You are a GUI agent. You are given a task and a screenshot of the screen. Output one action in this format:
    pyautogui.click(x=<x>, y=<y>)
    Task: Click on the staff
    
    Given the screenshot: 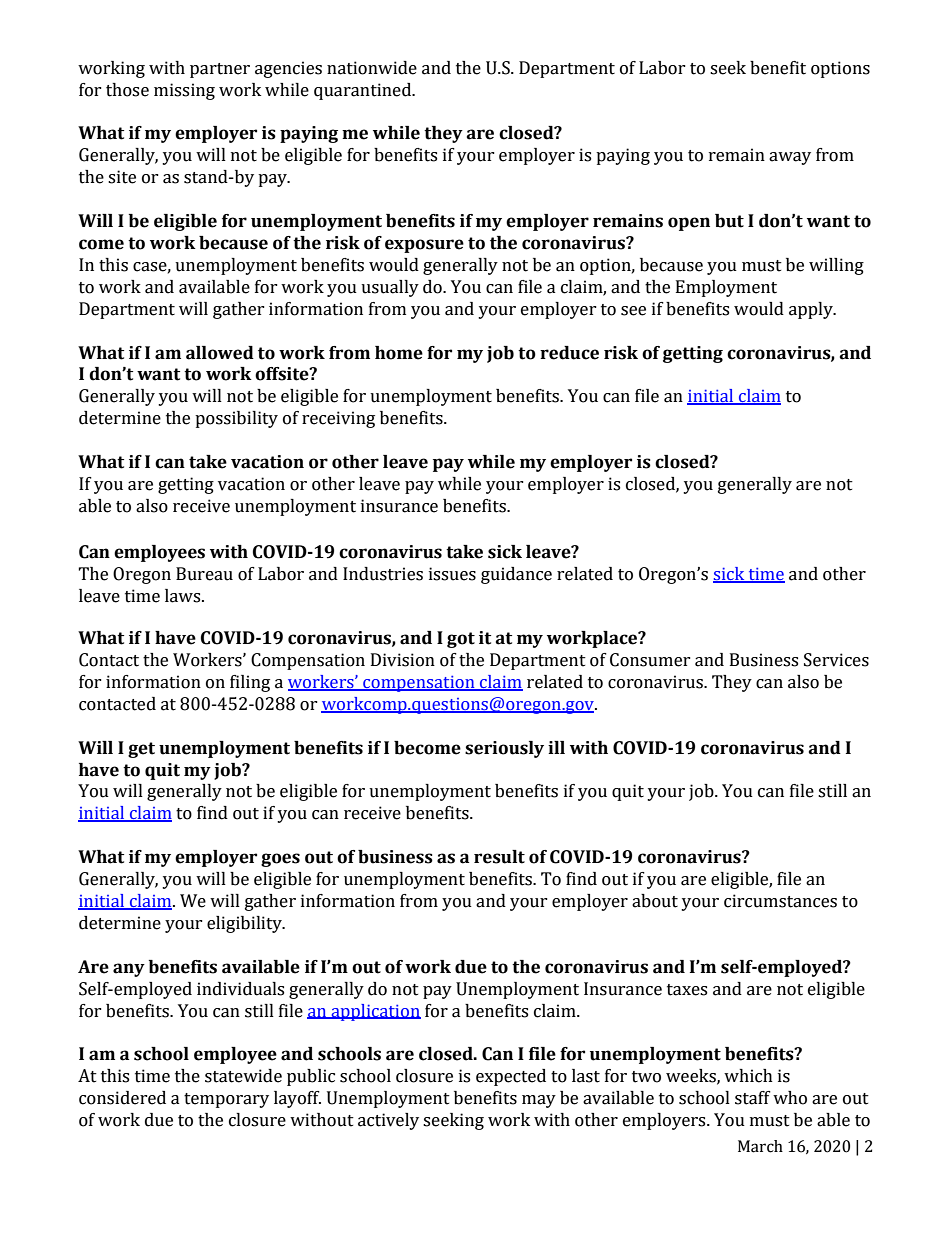 What is the action you would take?
    pyautogui.click(x=753, y=1098)
